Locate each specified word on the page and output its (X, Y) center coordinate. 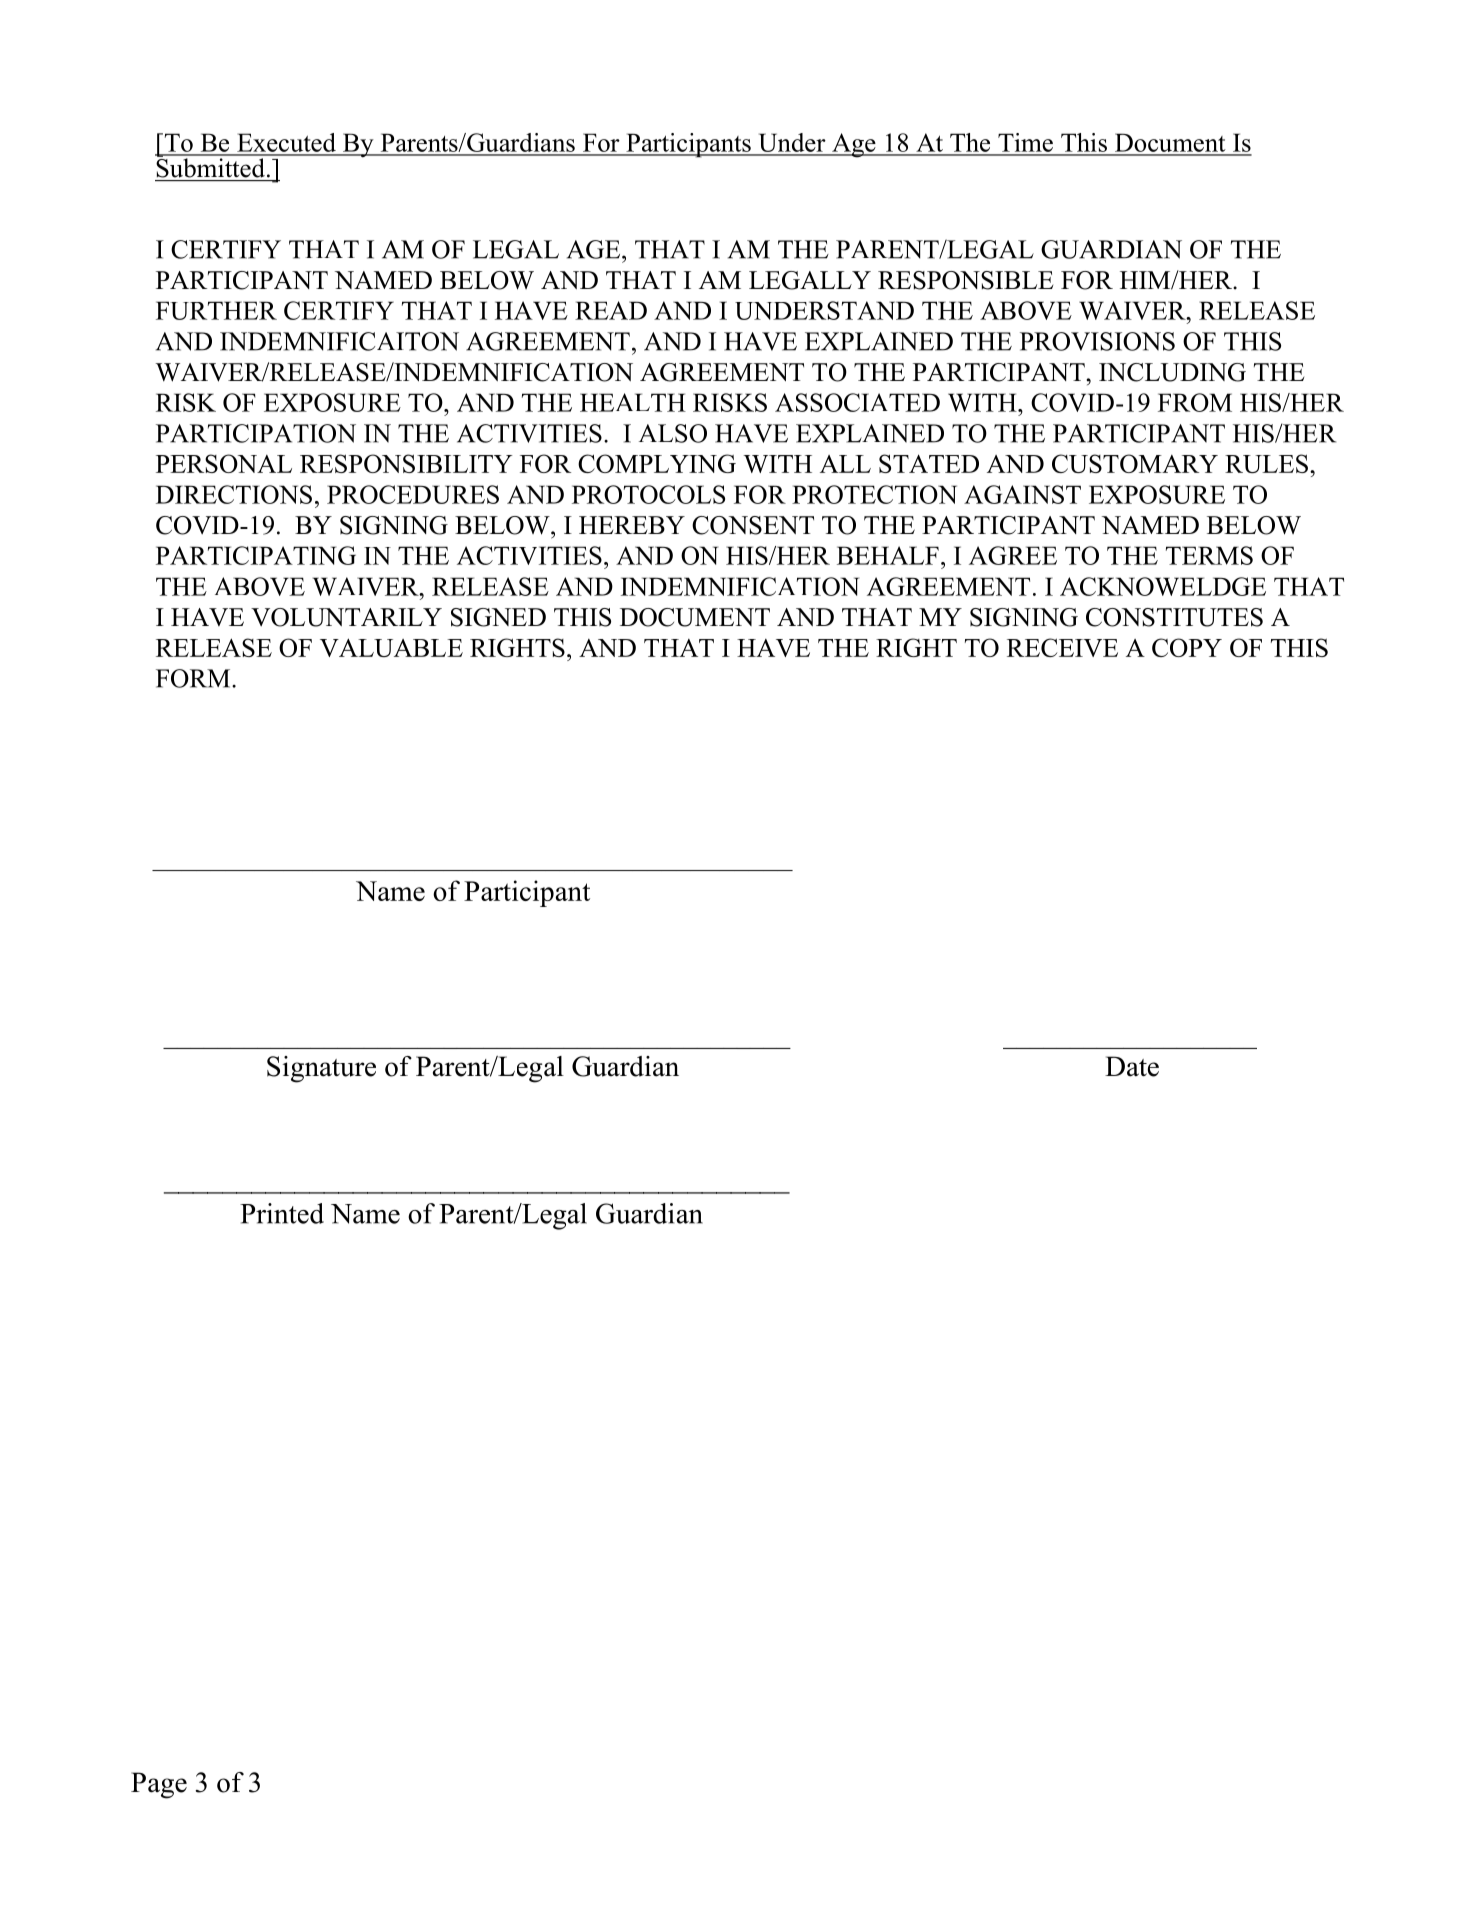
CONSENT (753, 525)
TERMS (1209, 555)
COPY (1187, 647)
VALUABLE (391, 647)
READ (611, 310)
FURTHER (216, 310)
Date (1132, 1066)
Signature (321, 1069)
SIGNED (498, 617)
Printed (282, 1213)
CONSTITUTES (1174, 617)
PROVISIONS (1097, 341)
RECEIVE (1062, 647)
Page (159, 1785)
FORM (194, 678)
